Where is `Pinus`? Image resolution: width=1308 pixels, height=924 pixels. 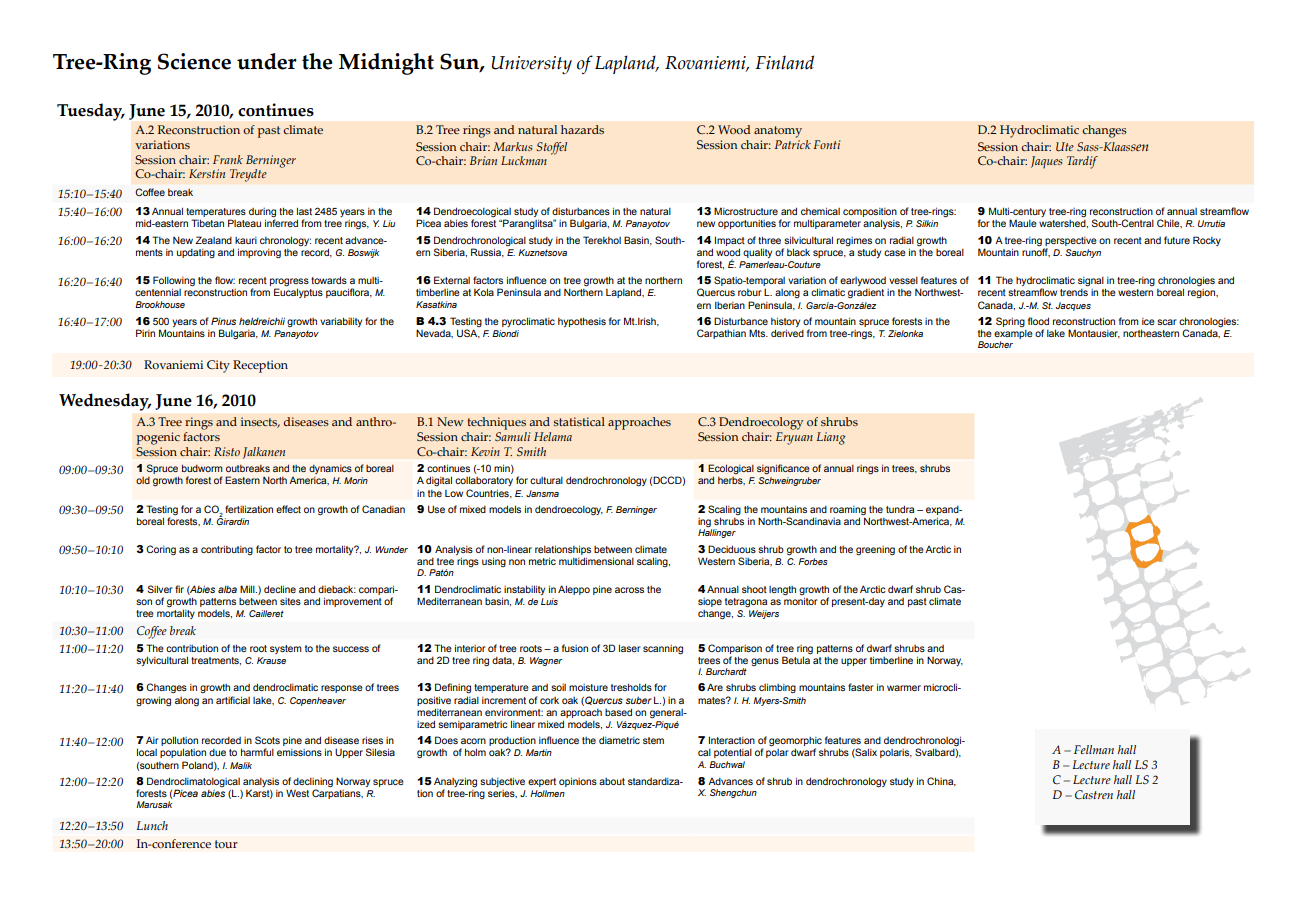
Pinus is located at coordinates (223, 321).
